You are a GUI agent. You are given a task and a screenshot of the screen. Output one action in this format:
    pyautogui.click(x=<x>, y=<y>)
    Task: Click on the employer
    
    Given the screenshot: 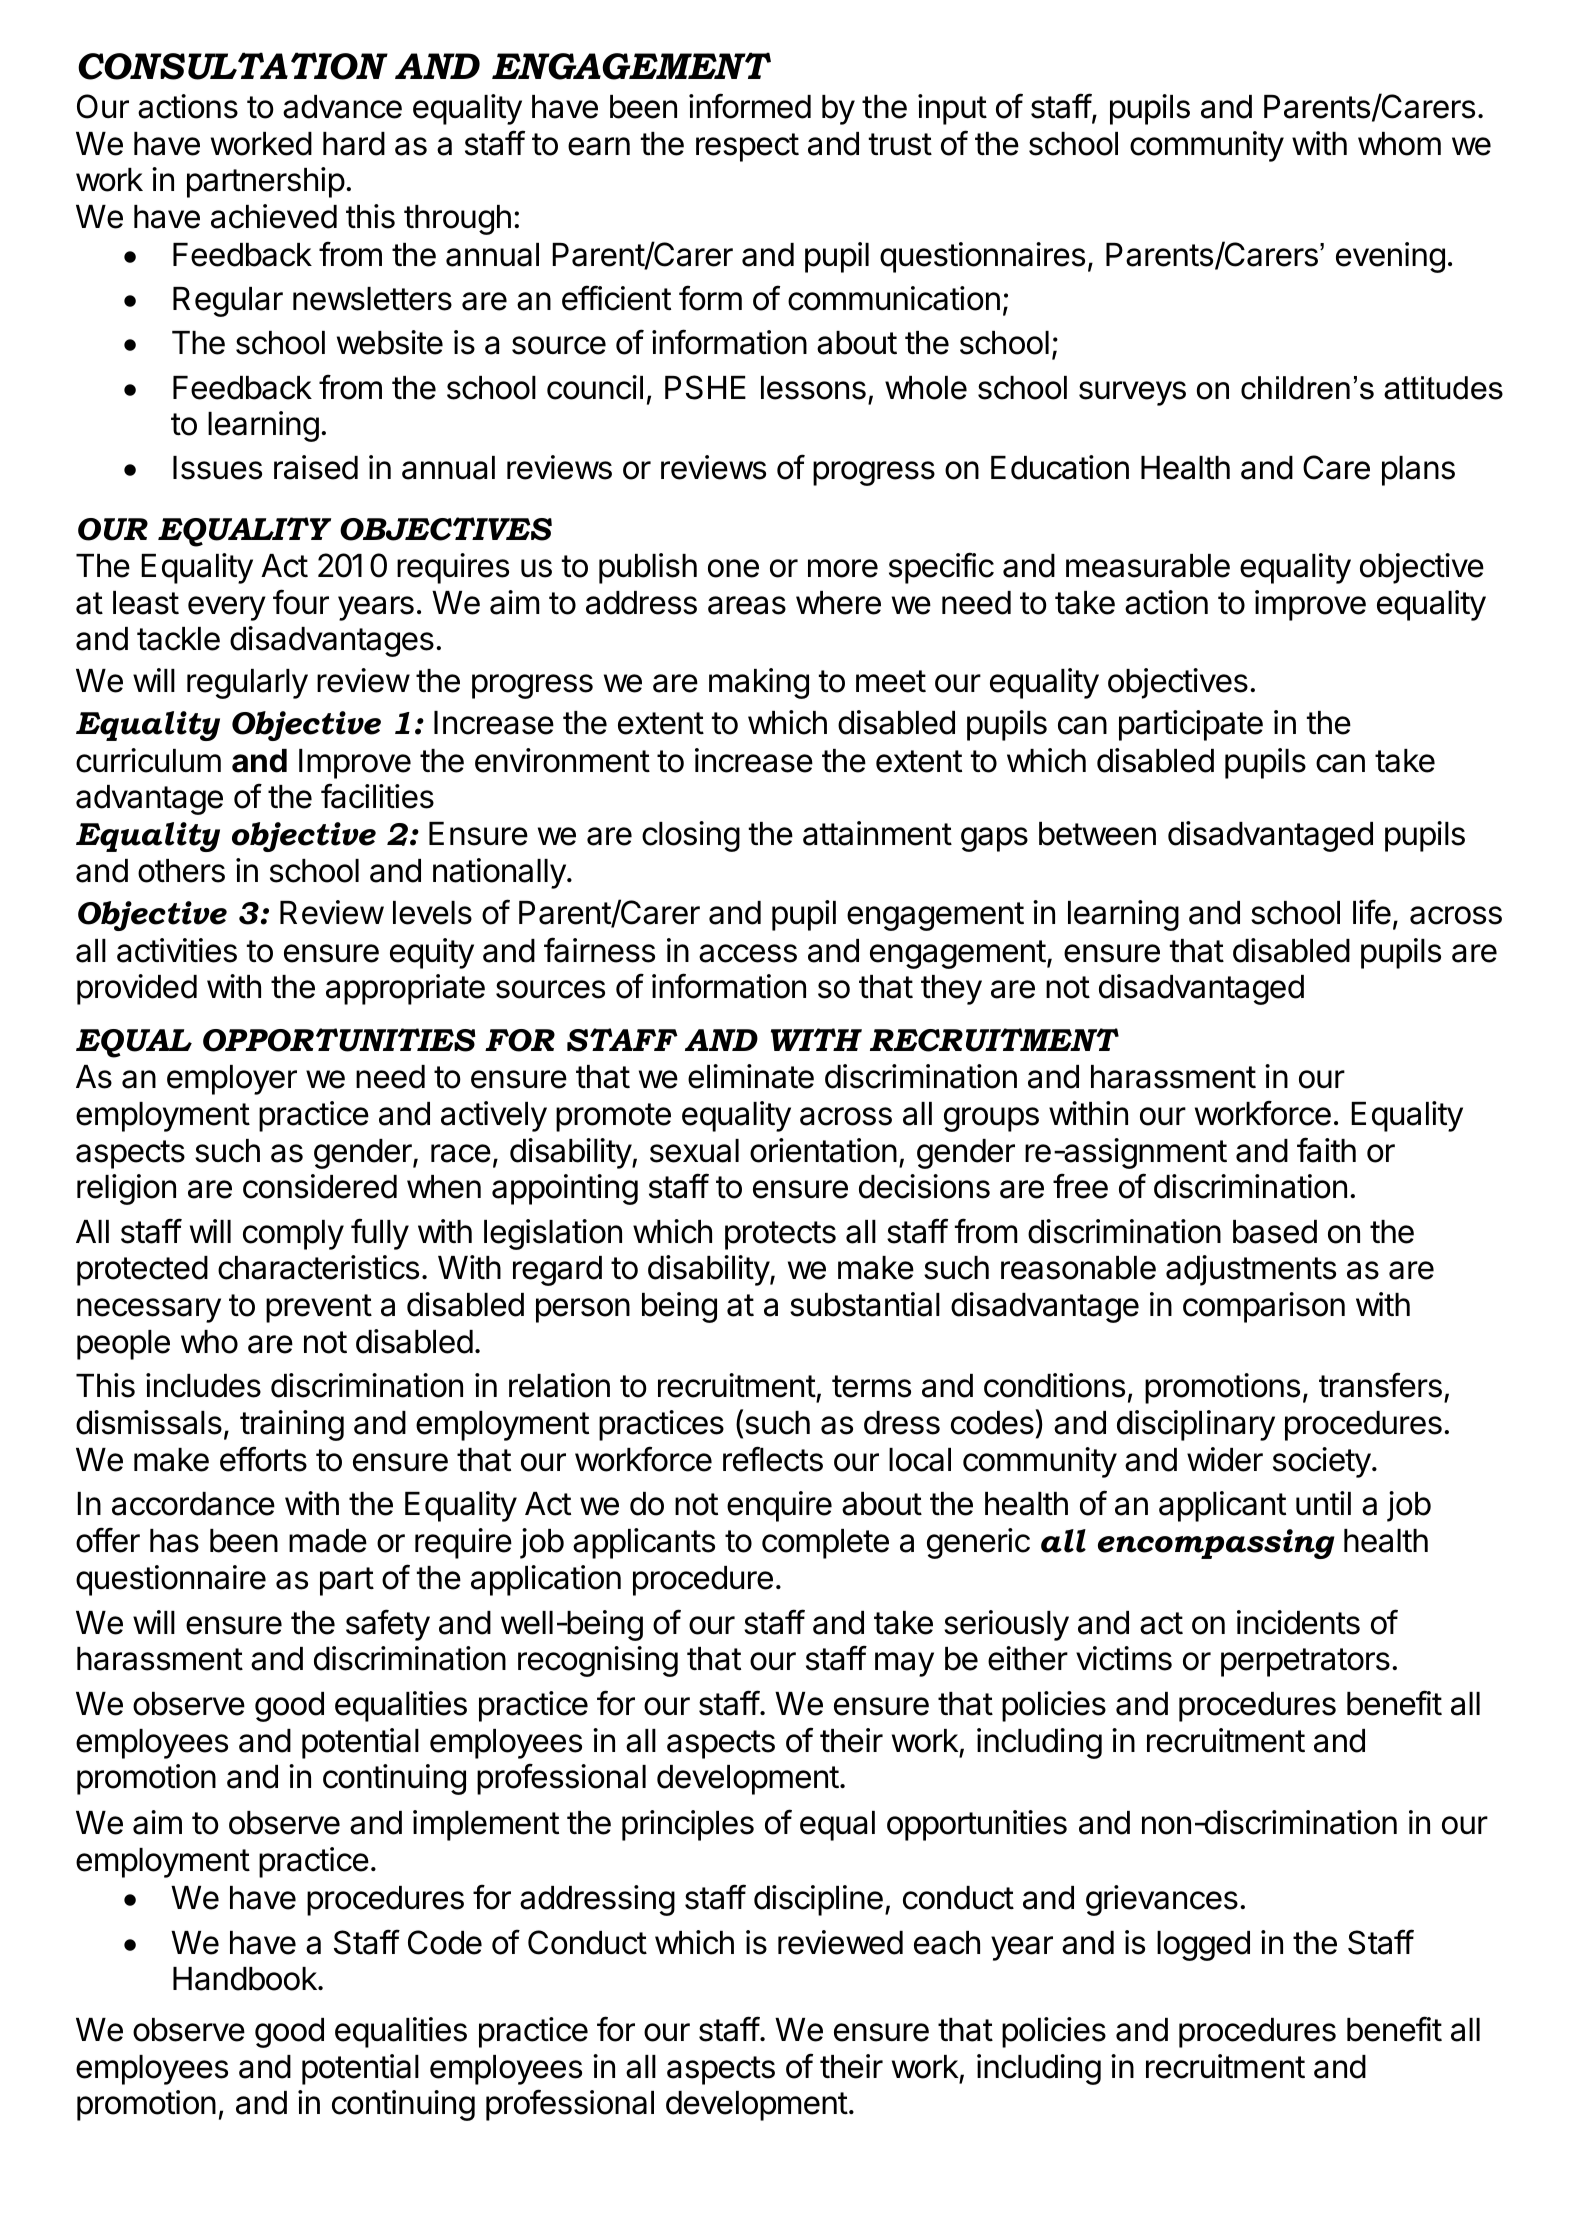 What is the action you would take?
    pyautogui.click(x=232, y=1080)
